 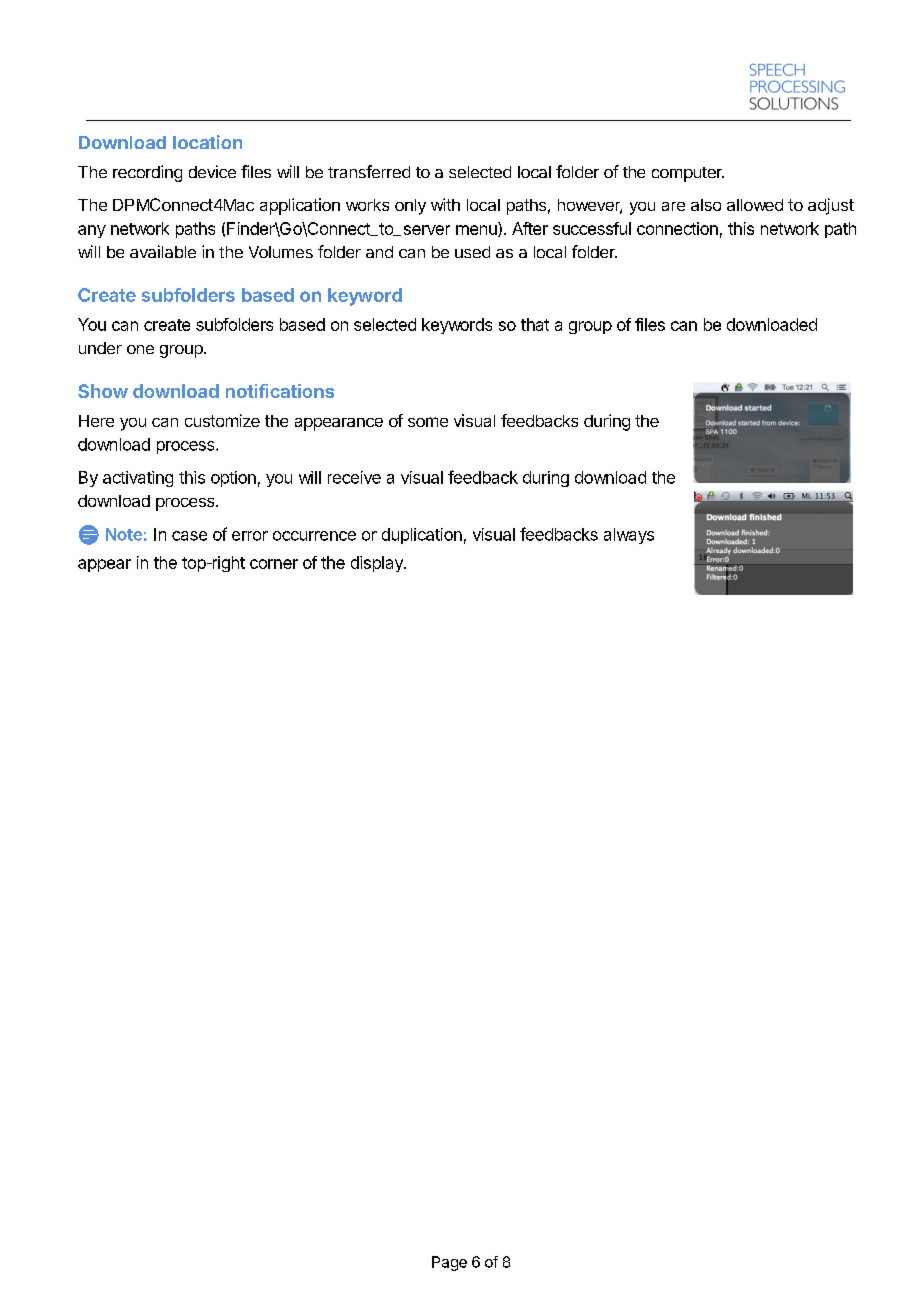 I want to click on device, so click(x=212, y=171).
